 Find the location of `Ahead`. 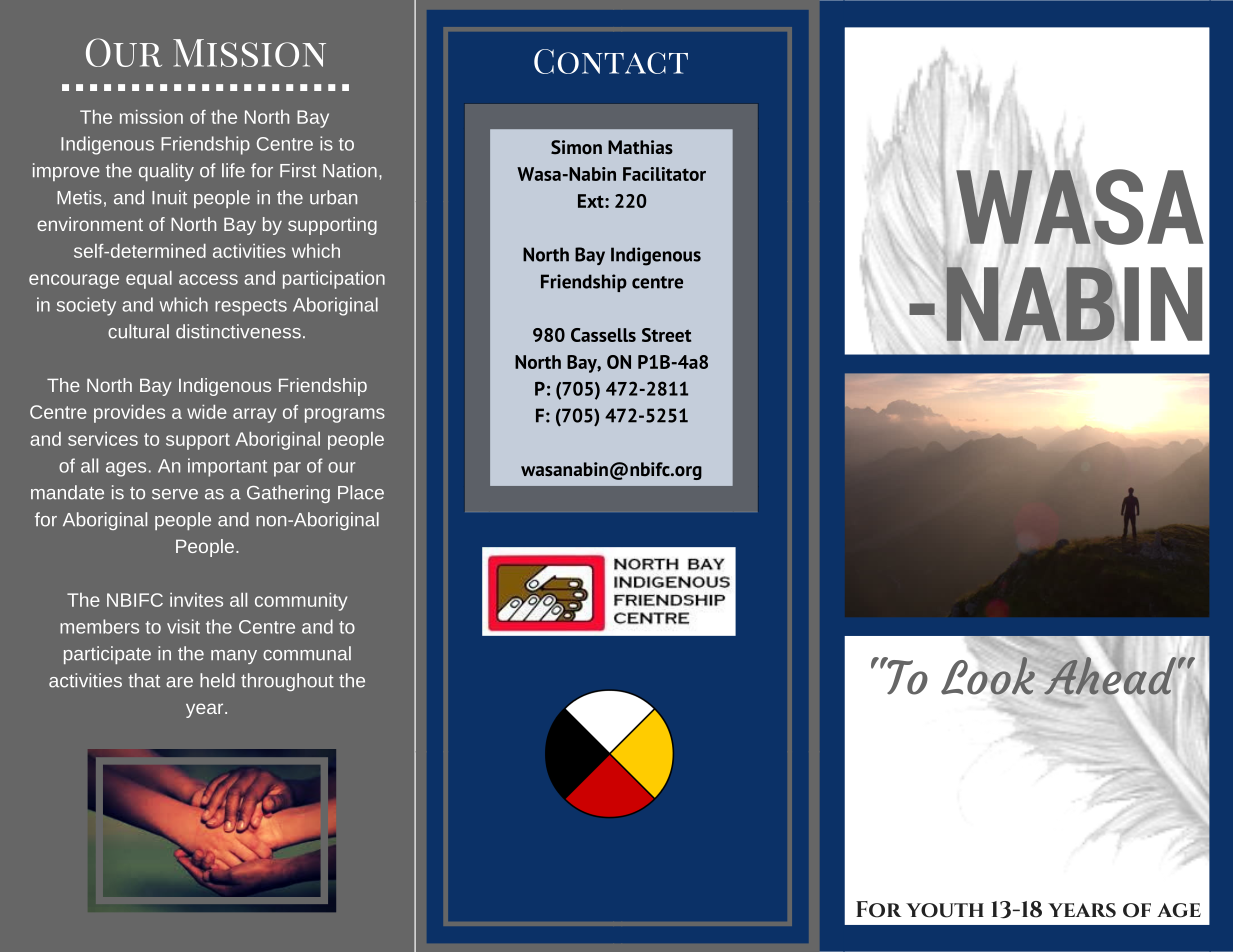

Ahead is located at coordinates (1110, 676).
